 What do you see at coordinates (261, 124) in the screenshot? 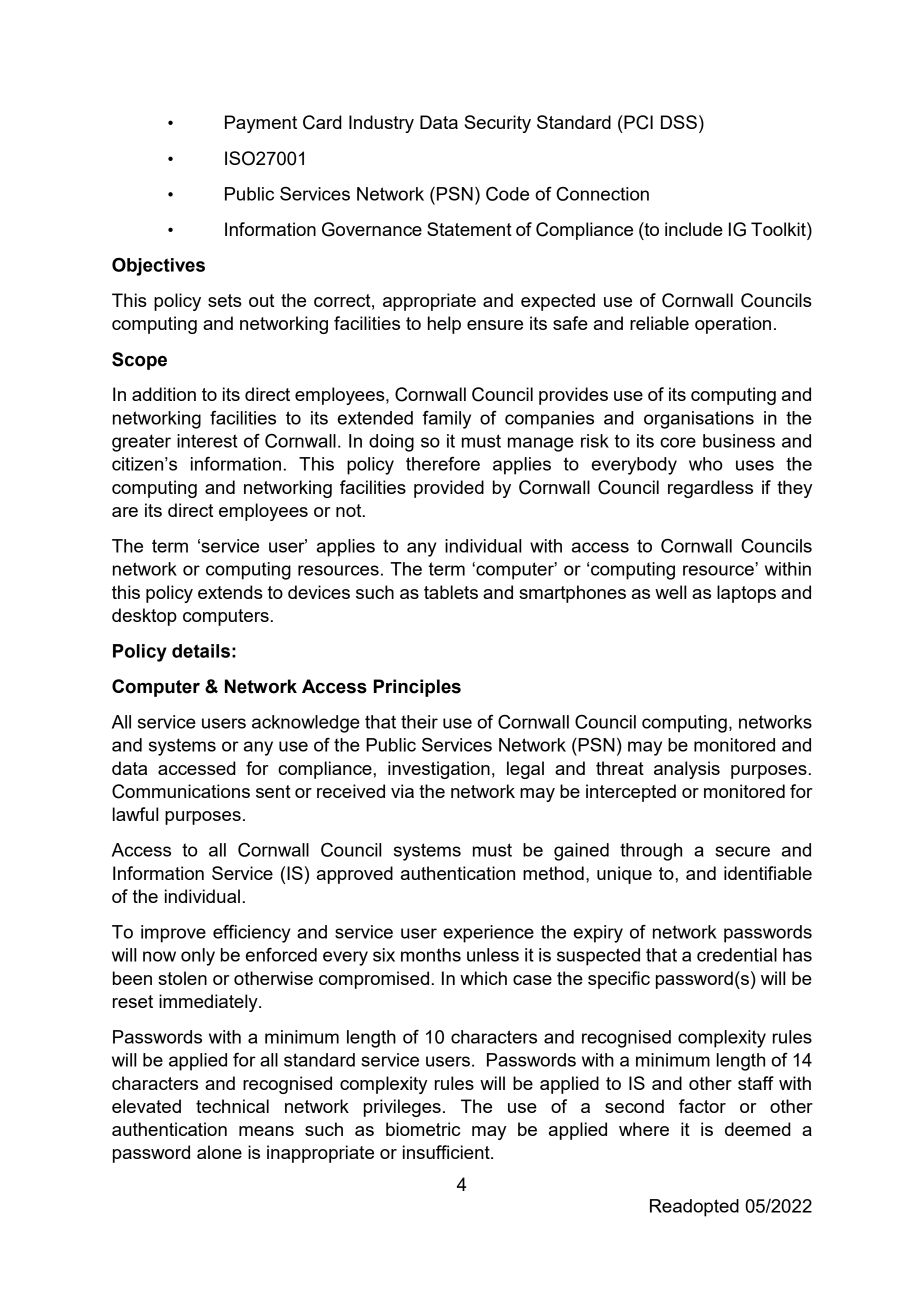
I see `Payment` at bounding box center [261, 124].
